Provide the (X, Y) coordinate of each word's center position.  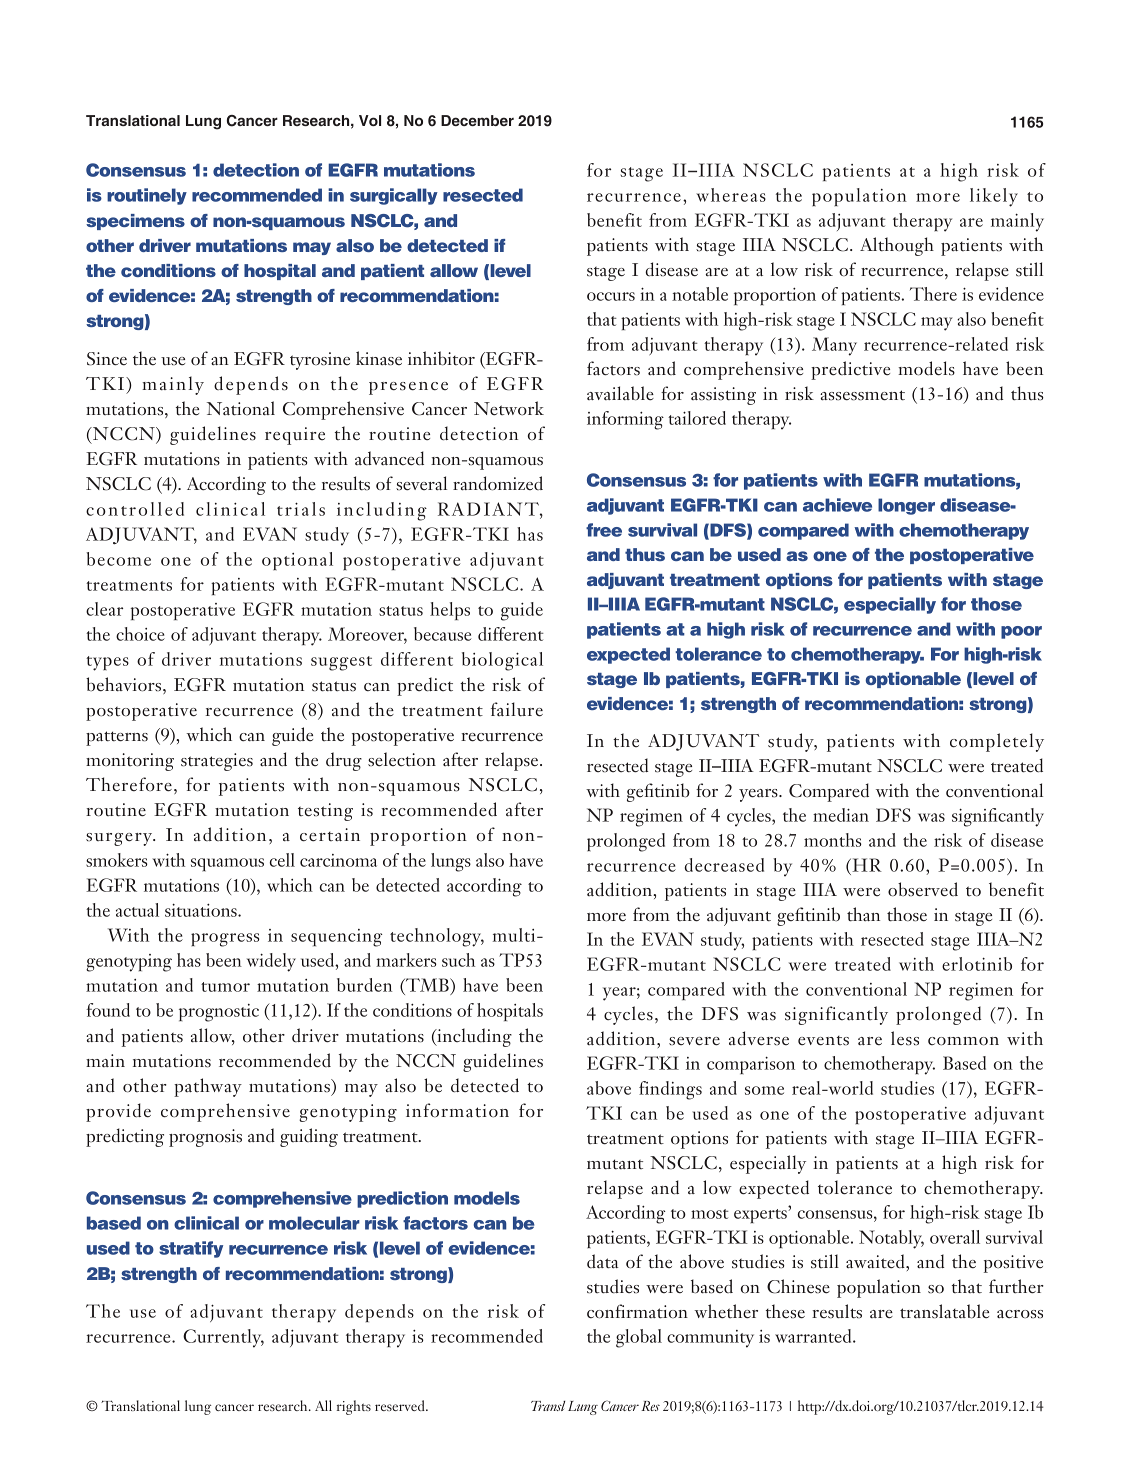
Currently (223, 1338)
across (1020, 1314)
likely (994, 197)
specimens (135, 222)
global (639, 1338)
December (477, 120)
